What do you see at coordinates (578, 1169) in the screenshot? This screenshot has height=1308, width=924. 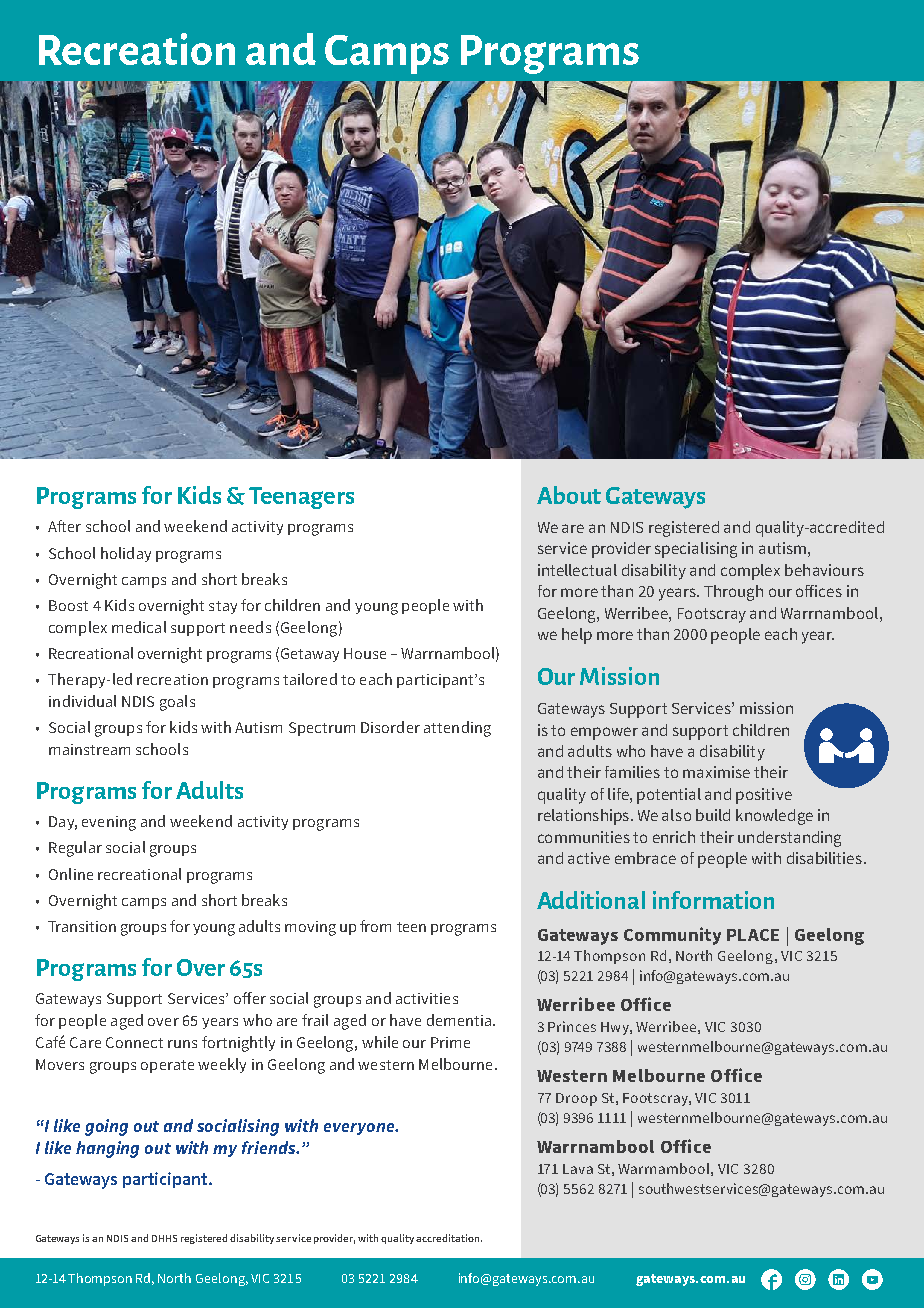 I see `Lava` at bounding box center [578, 1169].
